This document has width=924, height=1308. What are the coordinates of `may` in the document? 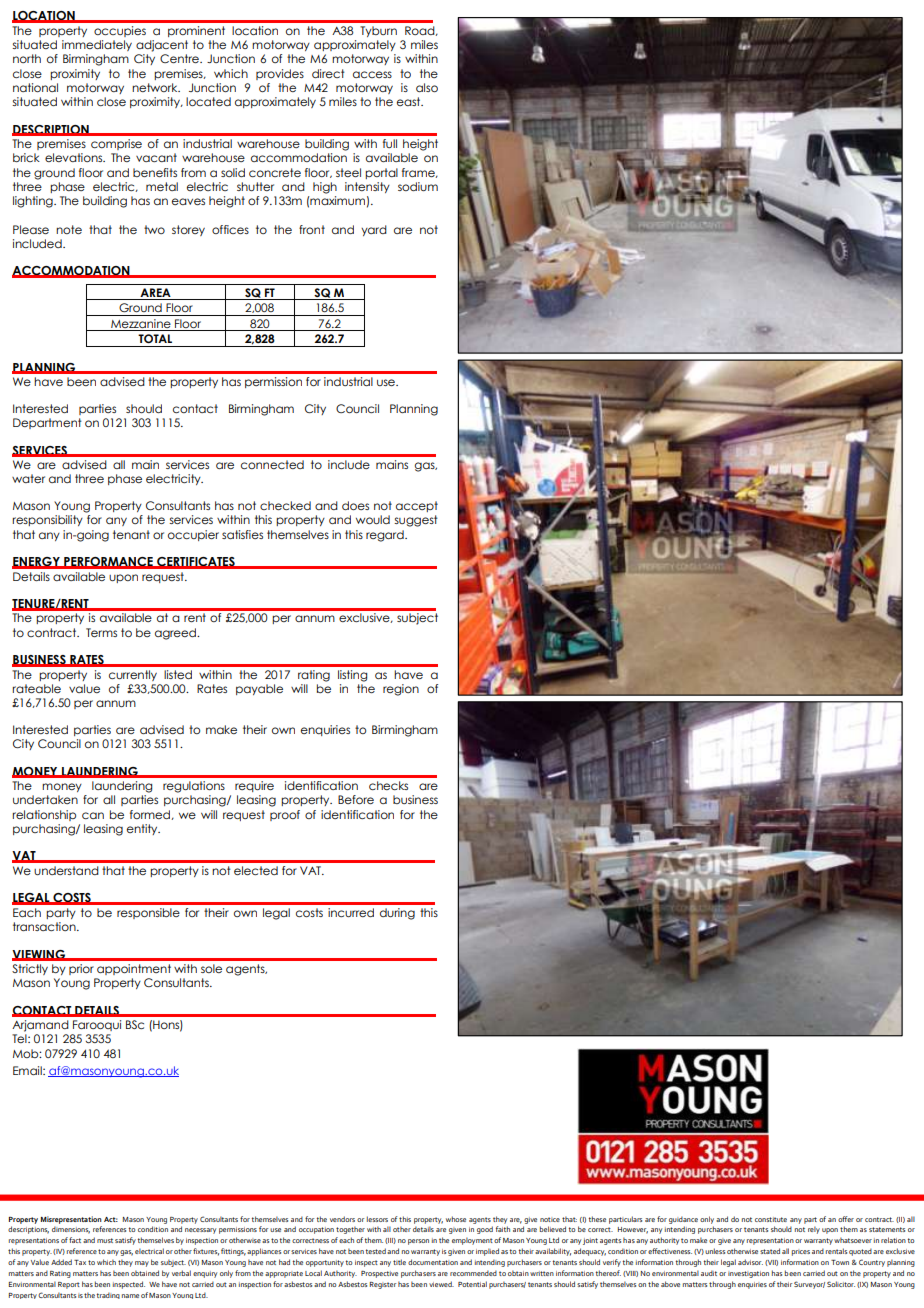 It's located at (142, 1264).
